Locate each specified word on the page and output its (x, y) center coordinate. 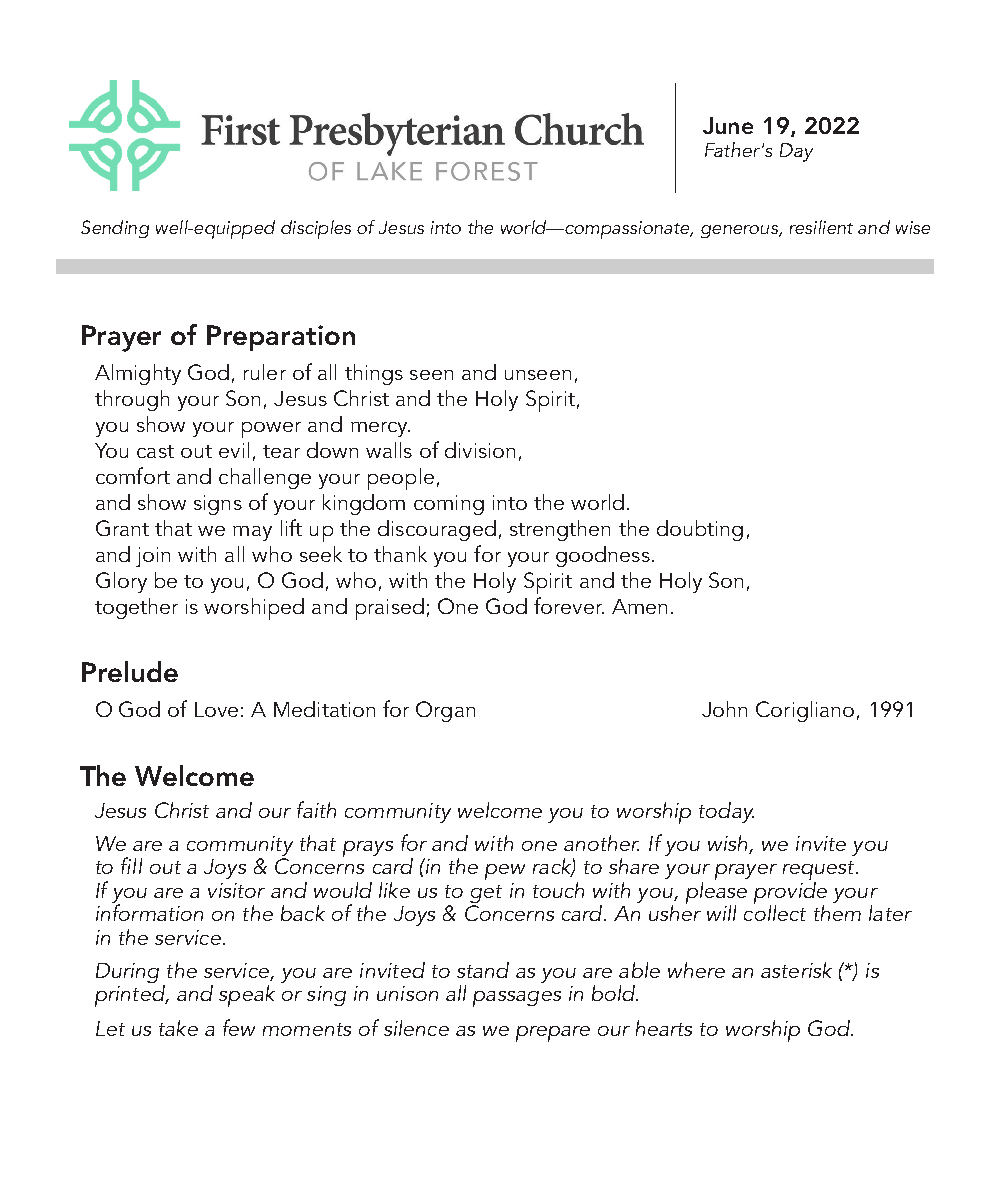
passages (517, 999)
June (728, 125)
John (724, 709)
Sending (115, 229)
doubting (700, 530)
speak (247, 996)
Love (216, 709)
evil (234, 450)
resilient (821, 227)
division (480, 450)
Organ (445, 711)
